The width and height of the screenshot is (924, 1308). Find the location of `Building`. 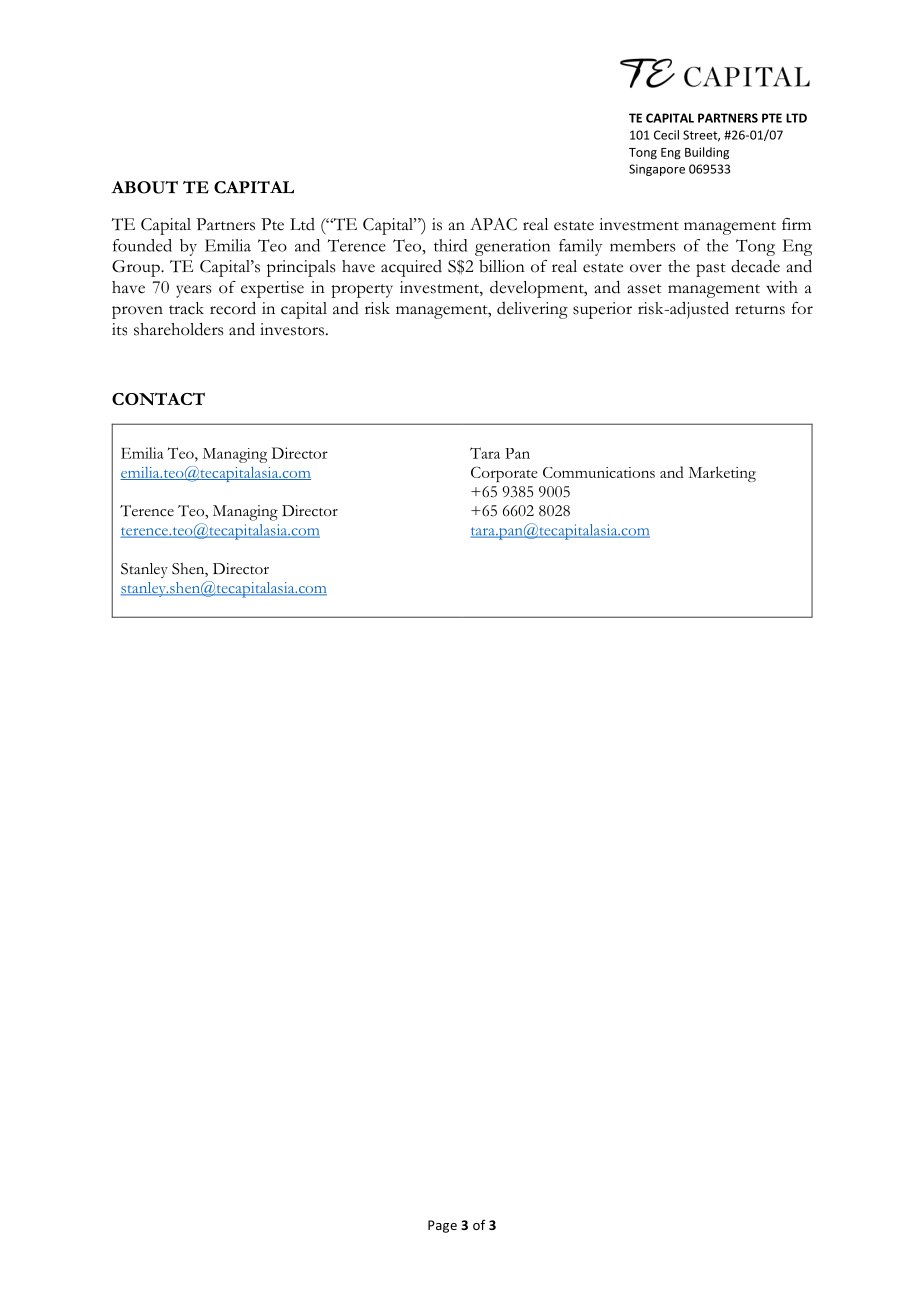

Building is located at coordinates (707, 153).
